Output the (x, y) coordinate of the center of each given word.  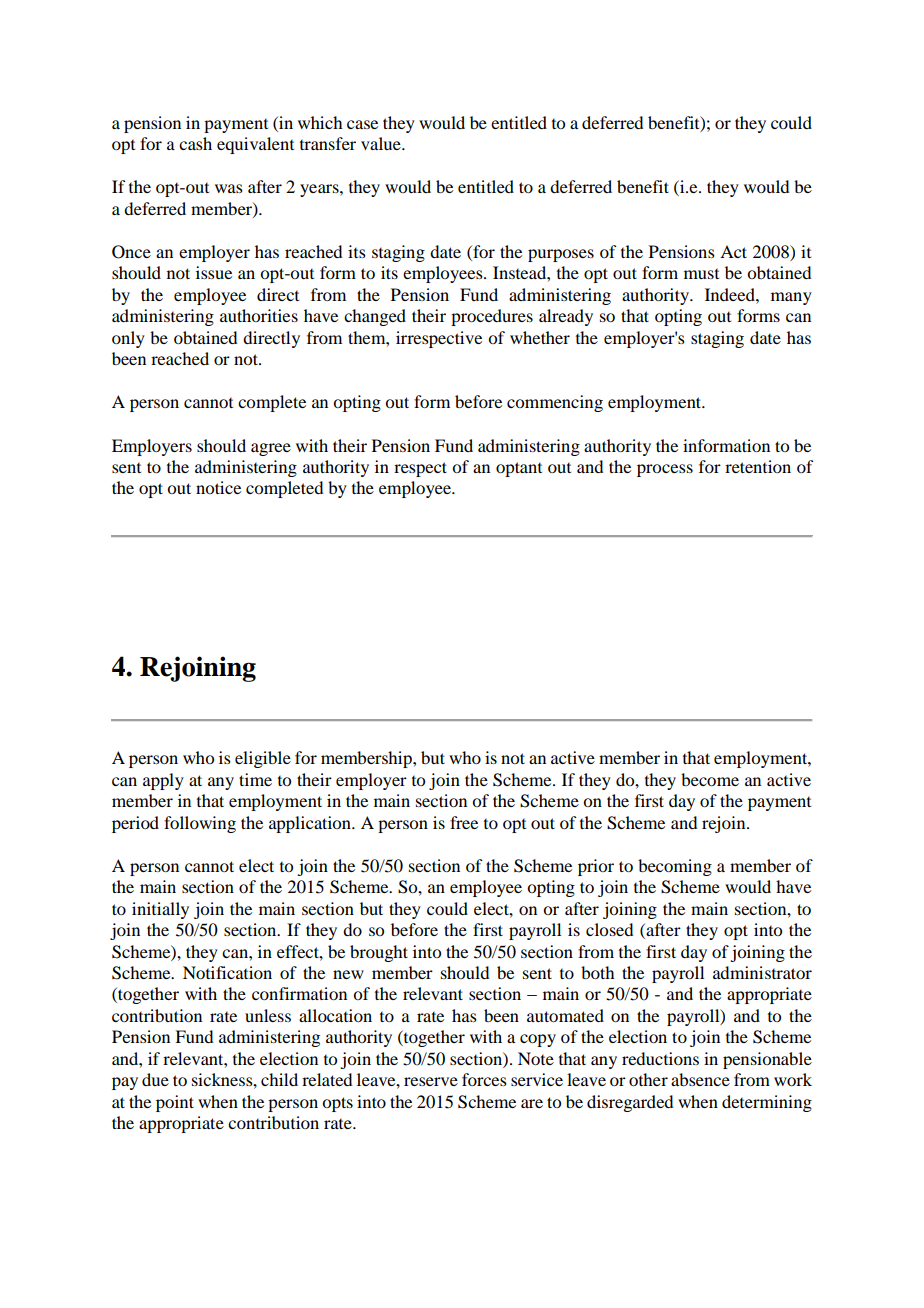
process (665, 470)
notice (218, 487)
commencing (555, 403)
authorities (259, 315)
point (175, 1103)
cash (195, 143)
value (382, 143)
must (701, 274)
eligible (263, 759)
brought (379, 953)
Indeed (731, 294)
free (464, 822)
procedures (492, 317)
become (710, 779)
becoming (675, 867)
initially (160, 910)
